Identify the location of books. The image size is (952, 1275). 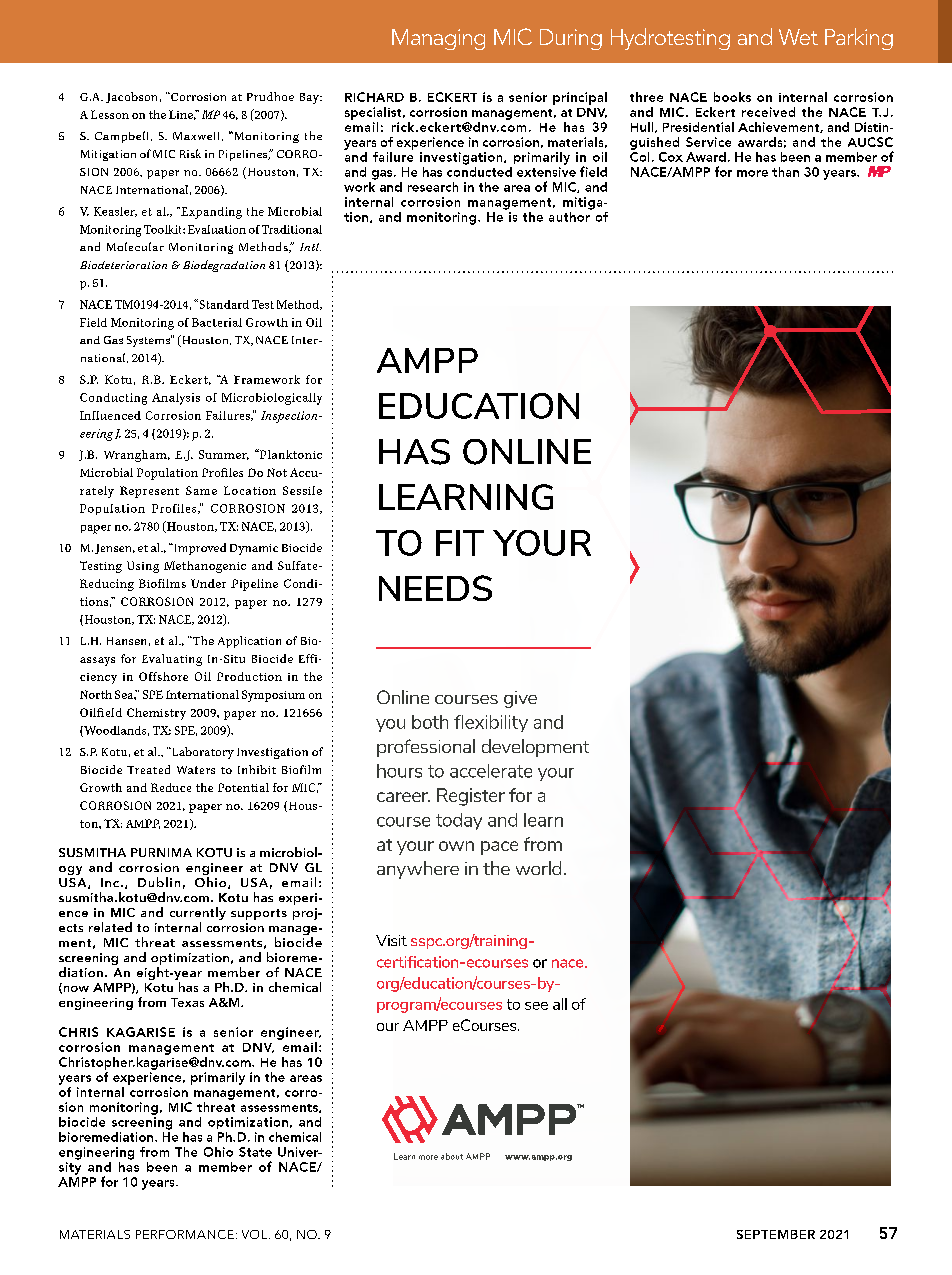
(732, 97).
